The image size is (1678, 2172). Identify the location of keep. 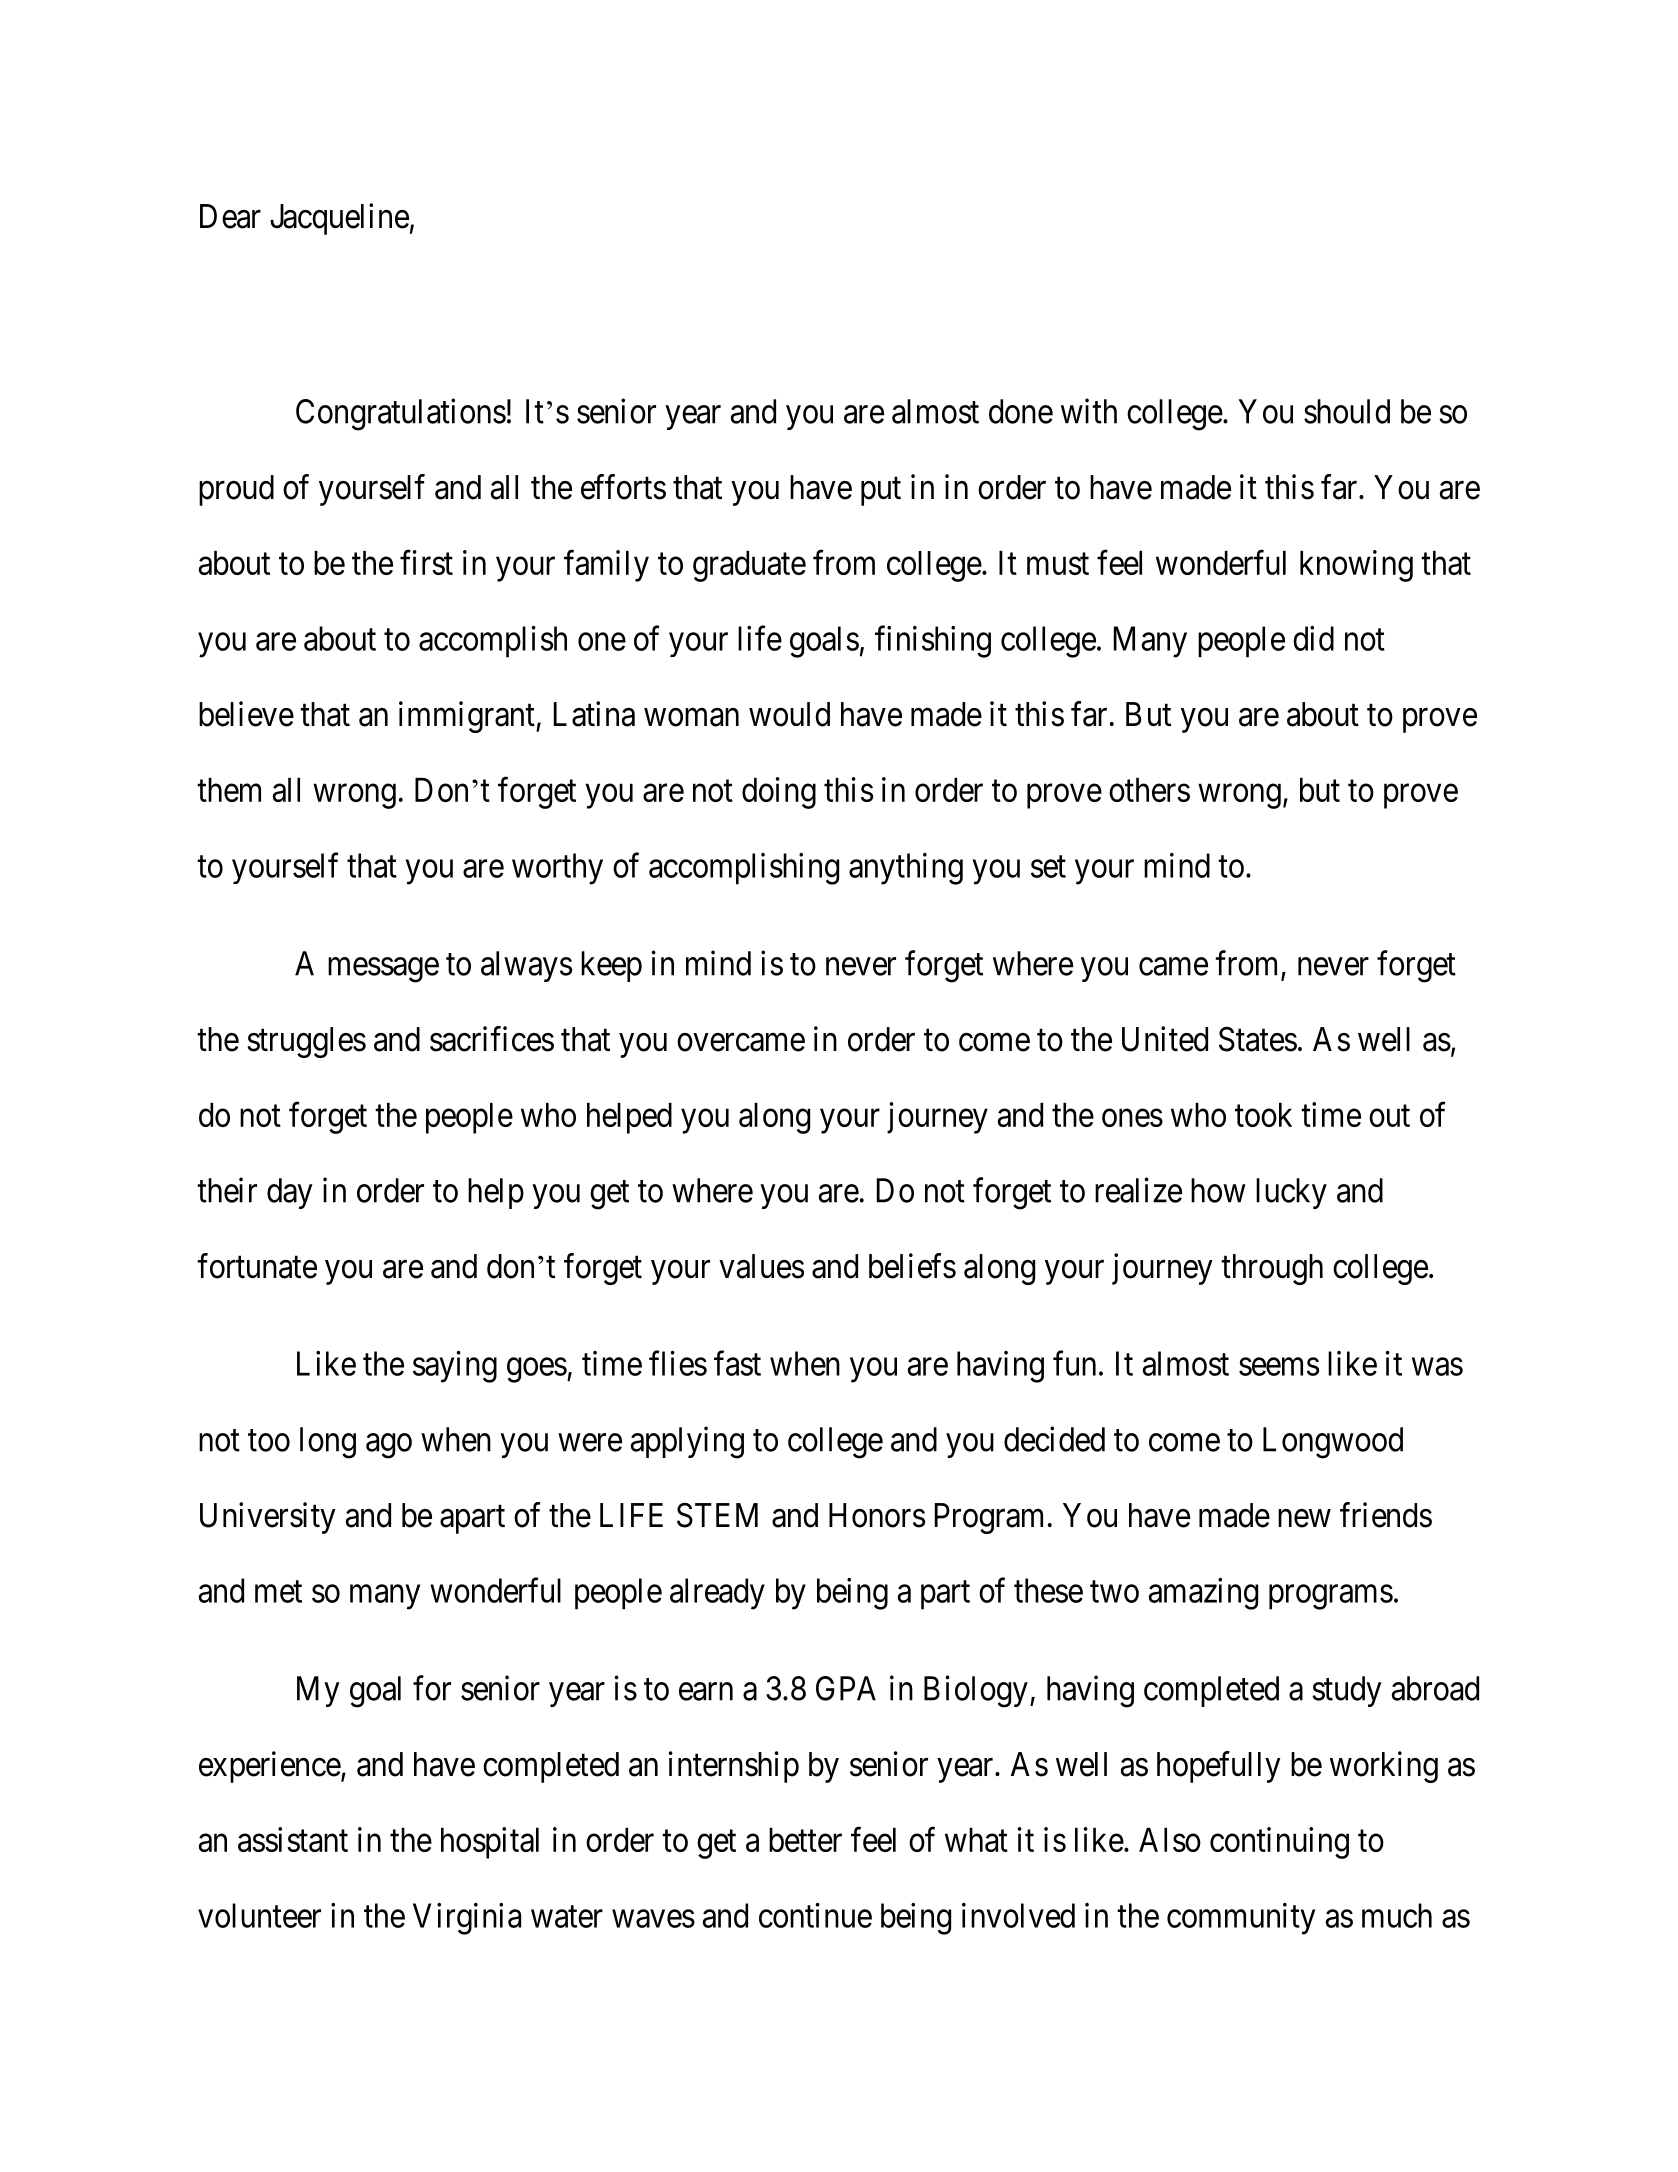
(611, 966).
